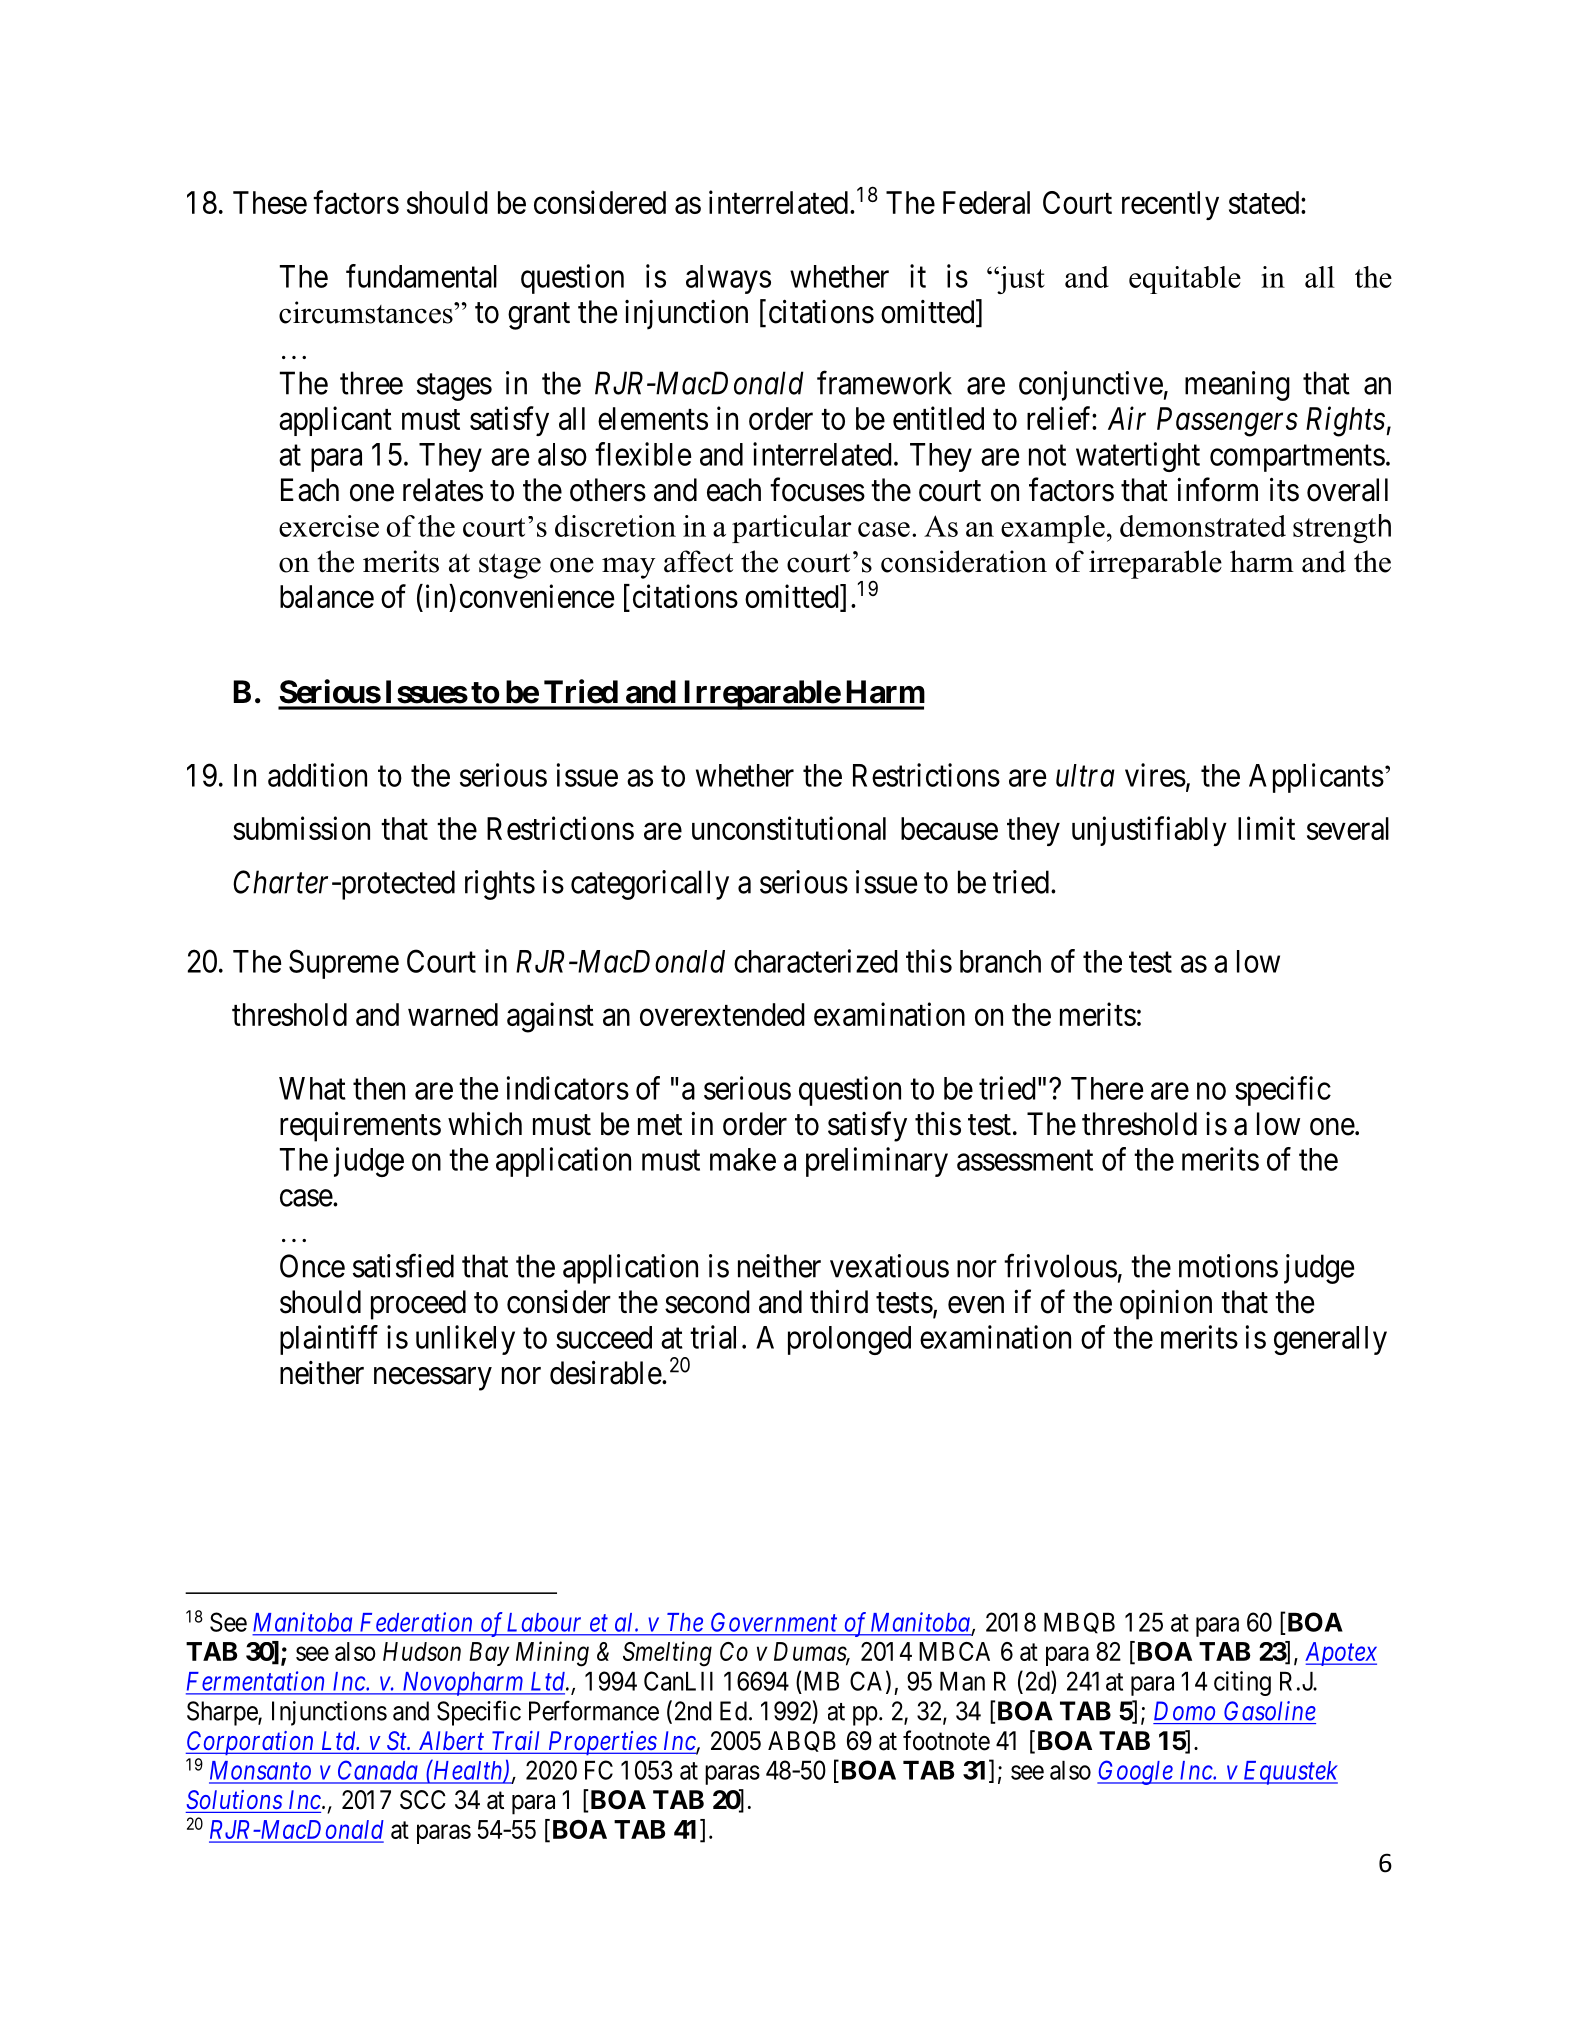 The image size is (1578, 2042). What do you see at coordinates (423, 1800) in the image?
I see `SCC` at bounding box center [423, 1800].
